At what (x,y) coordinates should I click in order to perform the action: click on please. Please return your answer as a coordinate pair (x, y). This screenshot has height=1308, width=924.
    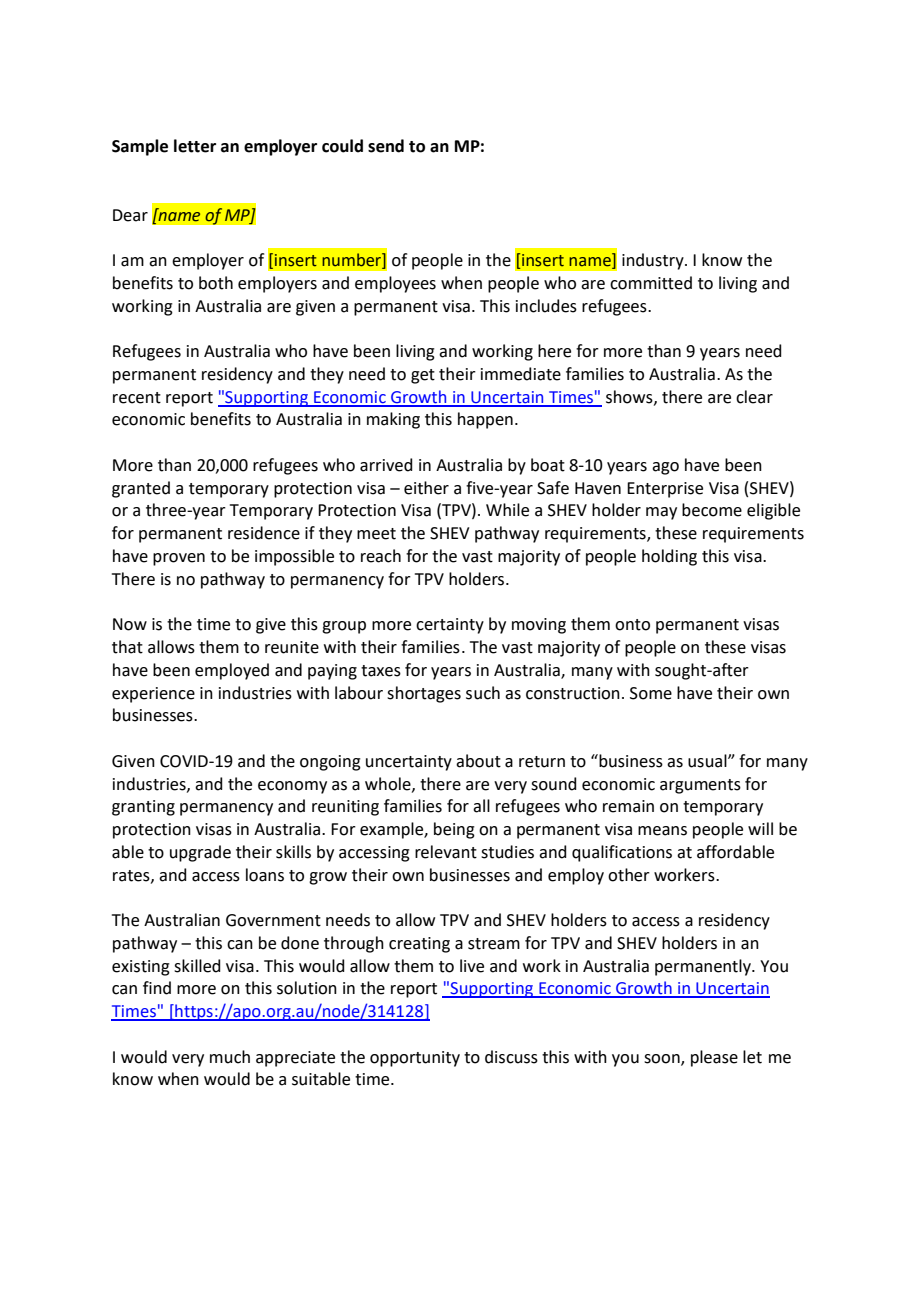
    Looking at the image, I should click on (714, 1058).
